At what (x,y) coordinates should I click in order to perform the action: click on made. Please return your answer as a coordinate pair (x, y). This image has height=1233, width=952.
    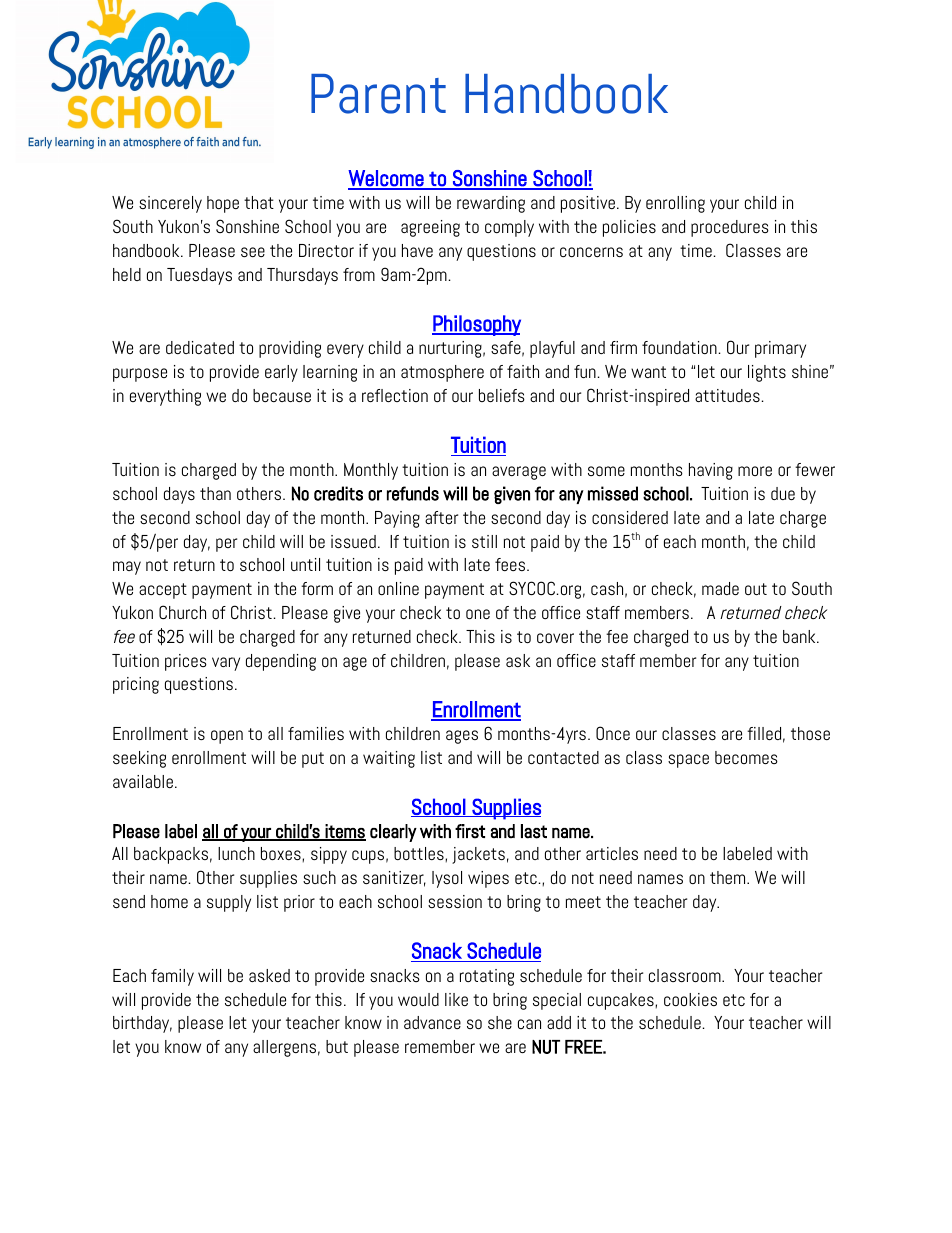
    Looking at the image, I should click on (720, 588).
